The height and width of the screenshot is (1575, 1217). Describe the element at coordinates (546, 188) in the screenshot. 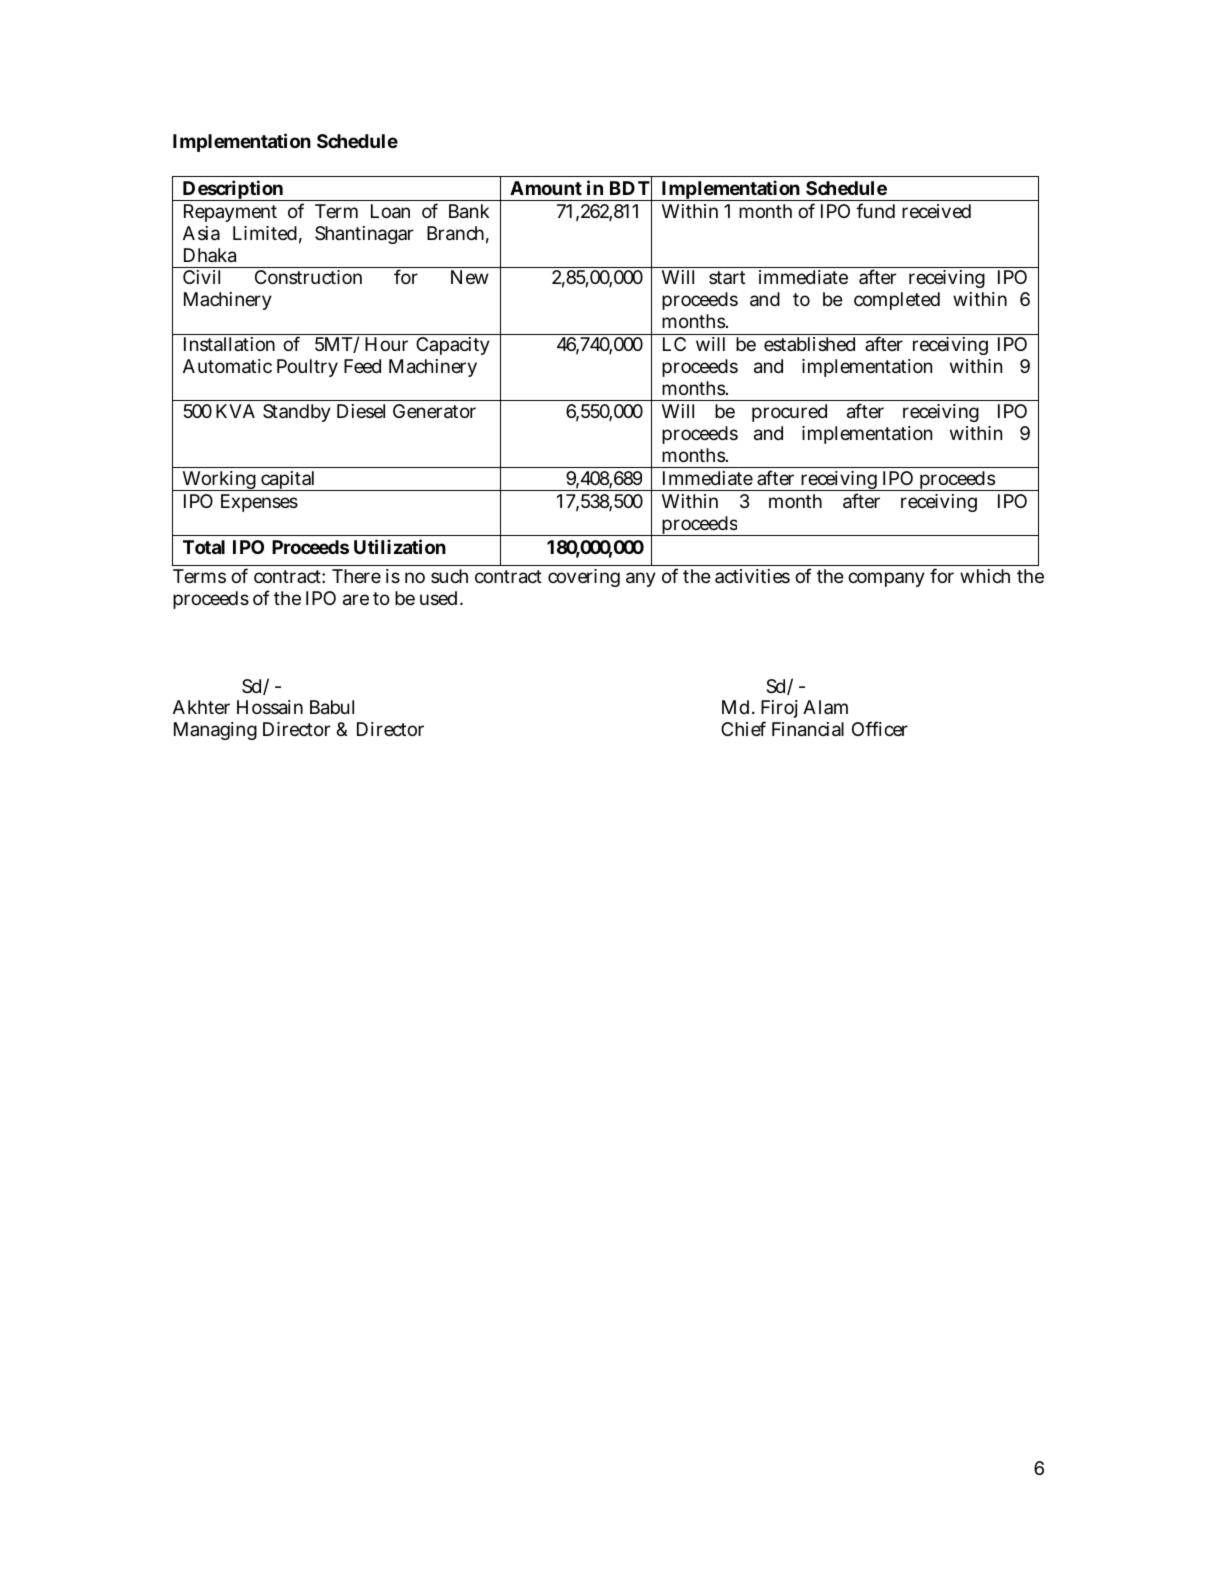

I see `Amount` at that location.
